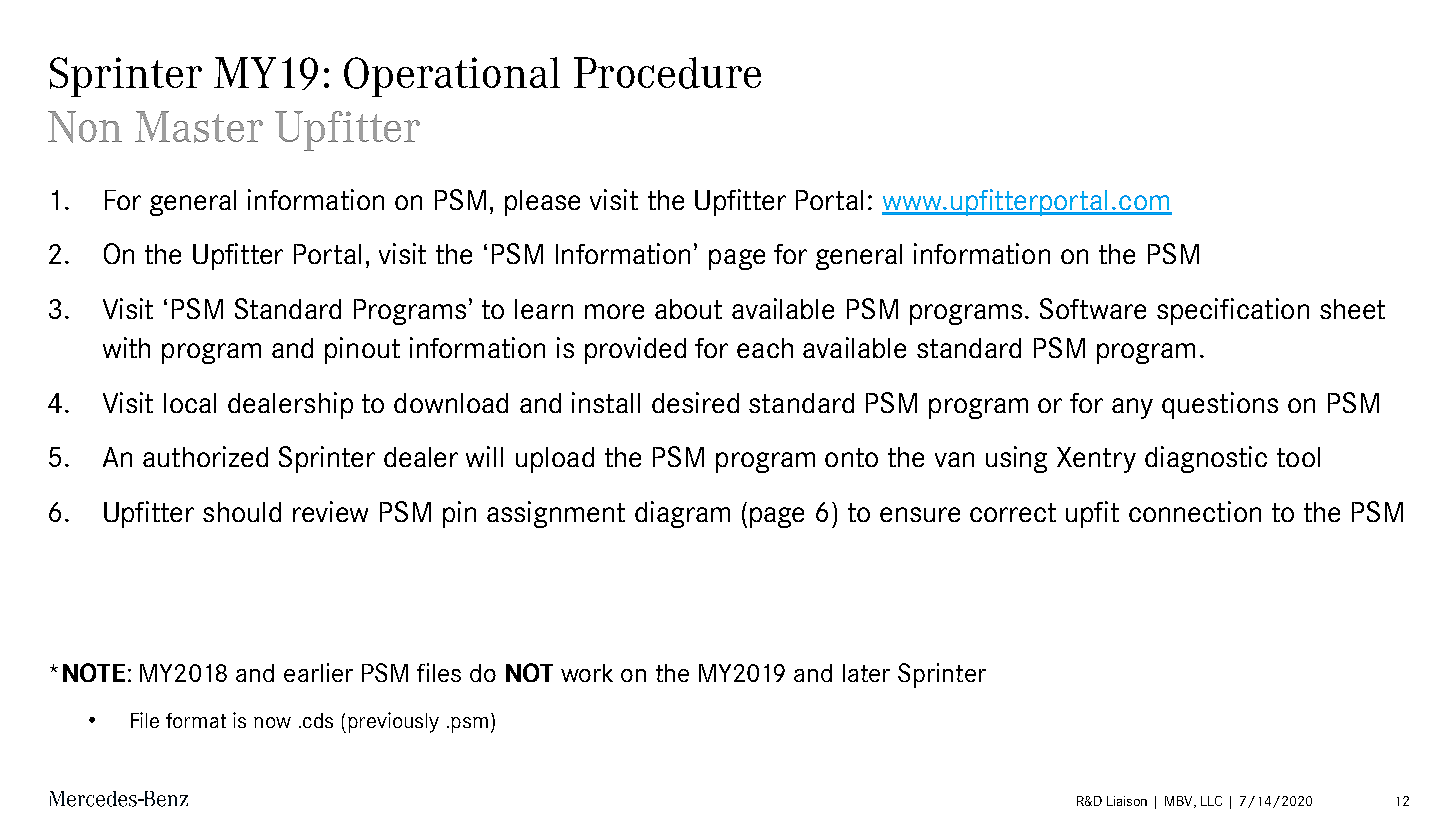  I want to click on authorized, so click(205, 456).
